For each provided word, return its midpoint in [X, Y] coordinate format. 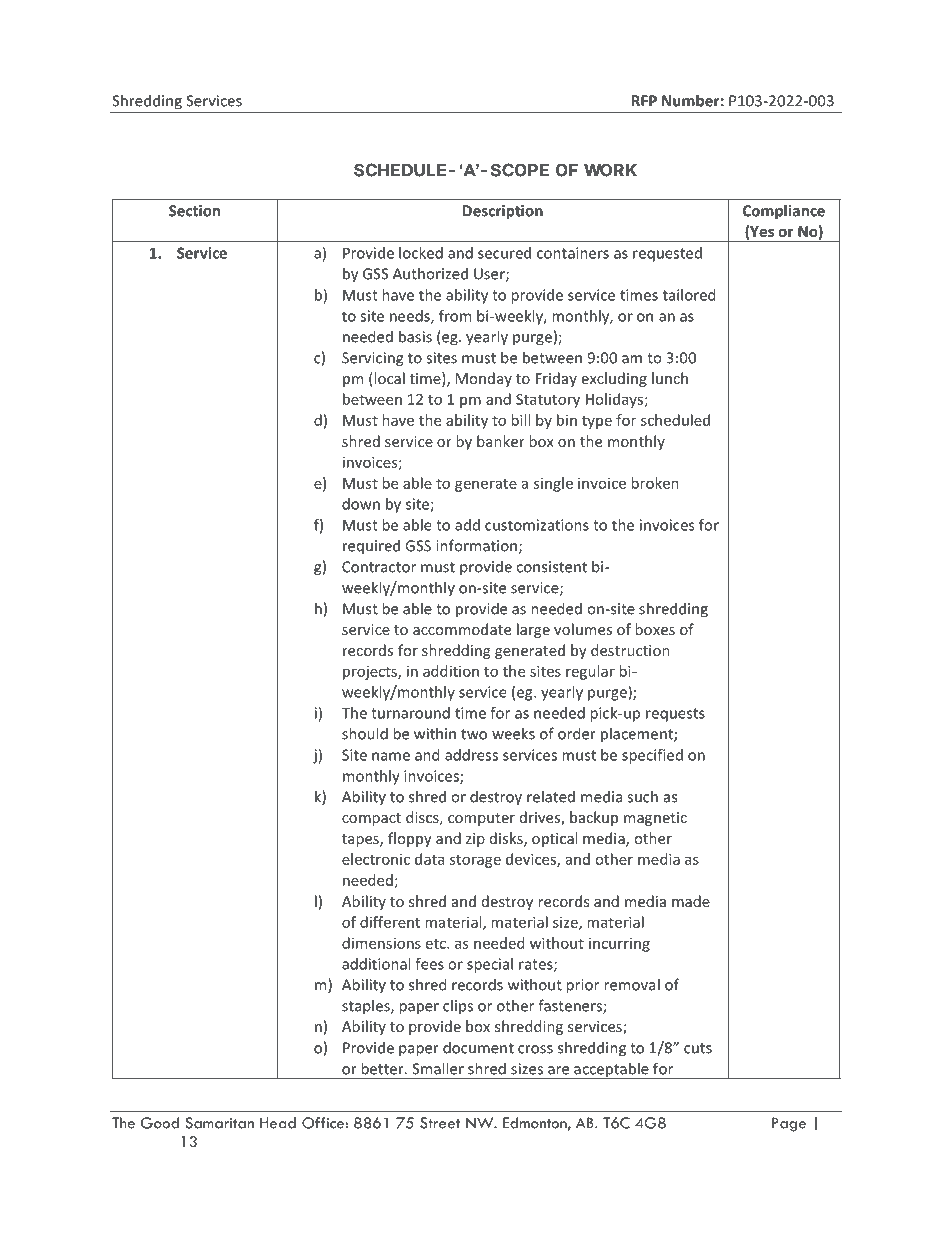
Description [503, 212]
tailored [689, 295]
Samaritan [220, 1123]
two [474, 734]
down [361, 504]
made [691, 901]
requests [675, 715]
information [476, 545]
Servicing [372, 359]
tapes [361, 840]
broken [655, 483]
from [455, 316]
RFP [644, 101]
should [365, 733]
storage [475, 861]
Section [194, 211]
